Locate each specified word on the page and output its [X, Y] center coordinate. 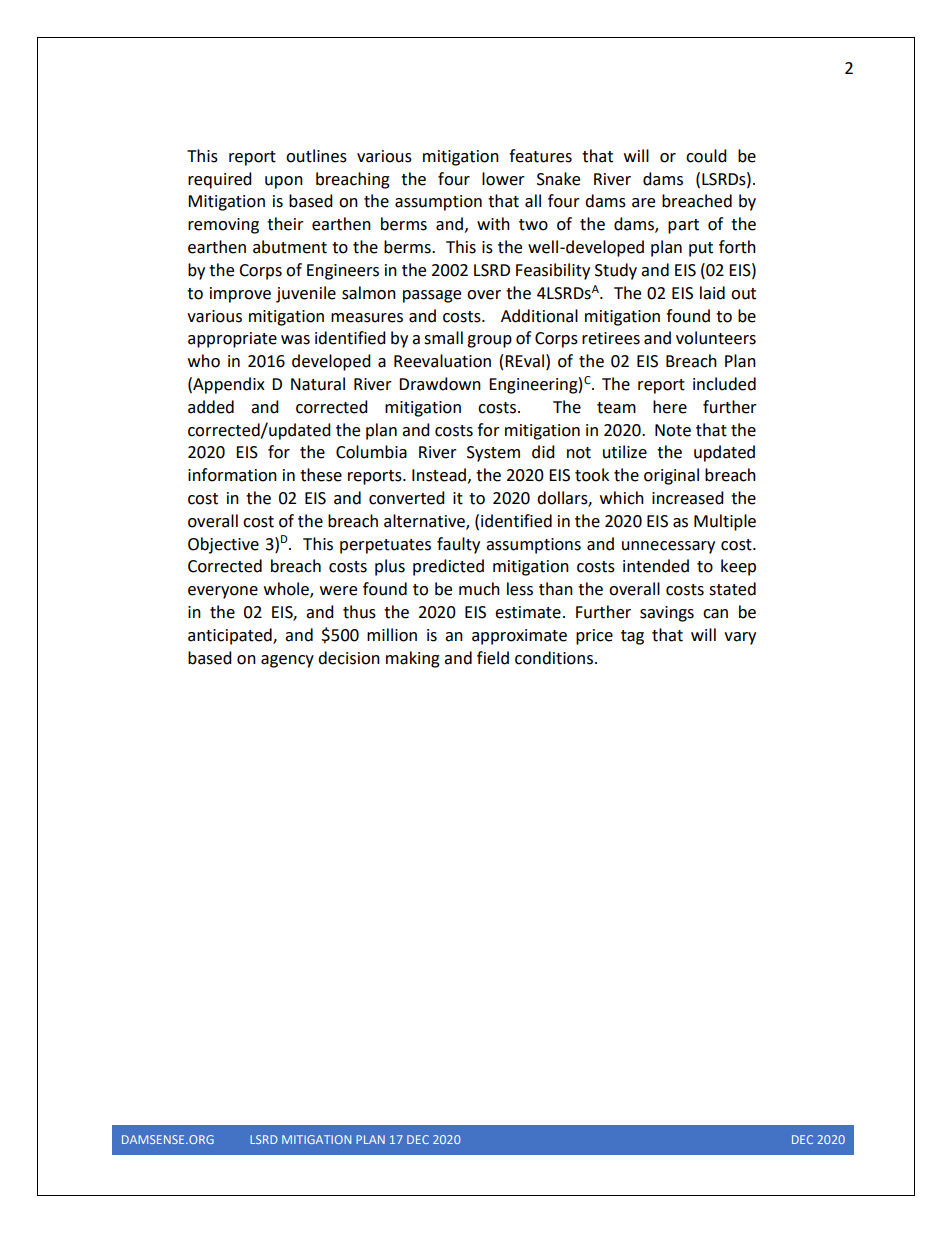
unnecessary [668, 547]
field [493, 658]
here [670, 407]
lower [503, 179]
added [211, 407]
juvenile [306, 294]
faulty [458, 545]
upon [284, 182]
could [706, 156]
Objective [223, 545]
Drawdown [440, 384]
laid [712, 293]
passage [432, 296]
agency [287, 661]
